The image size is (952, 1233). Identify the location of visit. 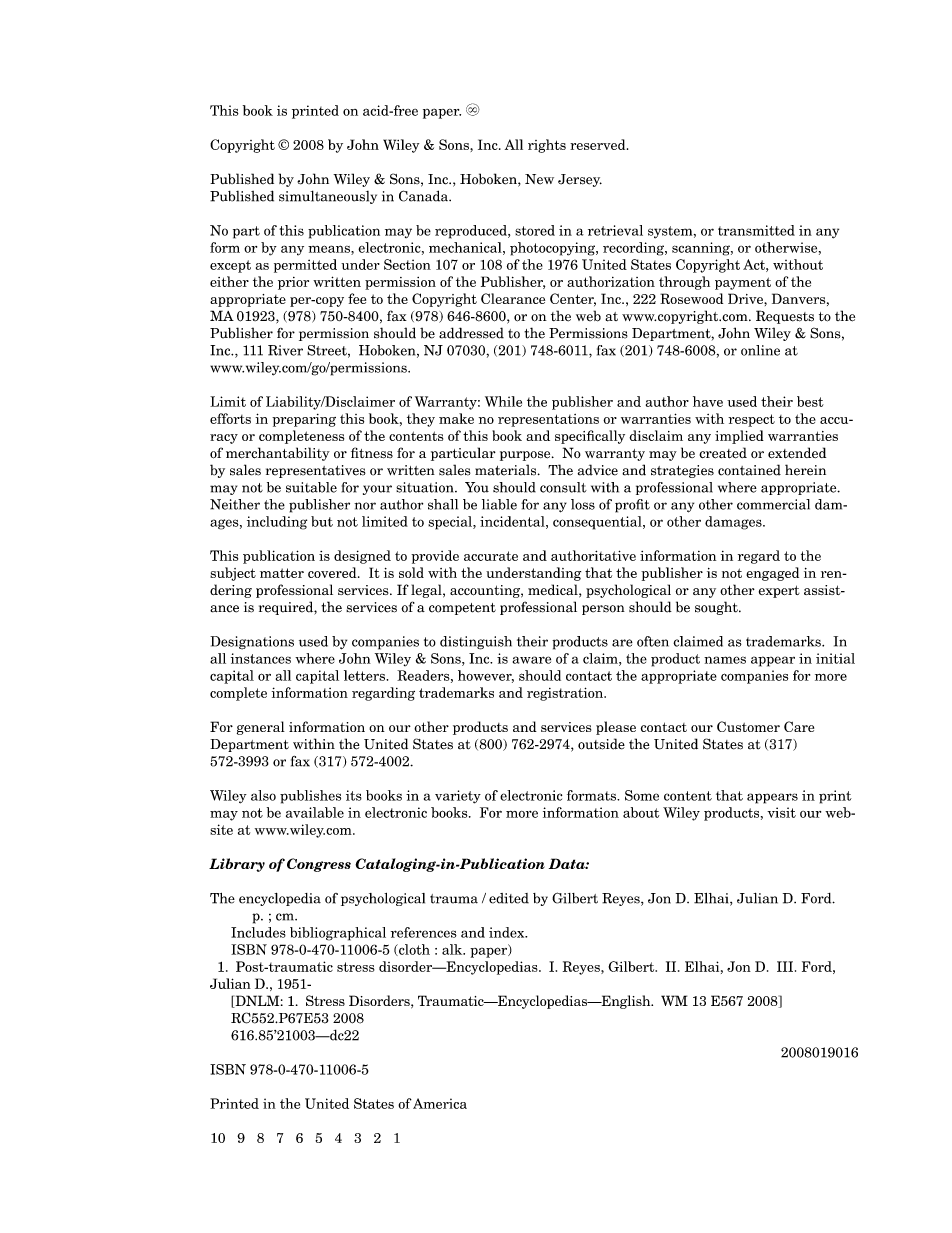
(781, 812).
